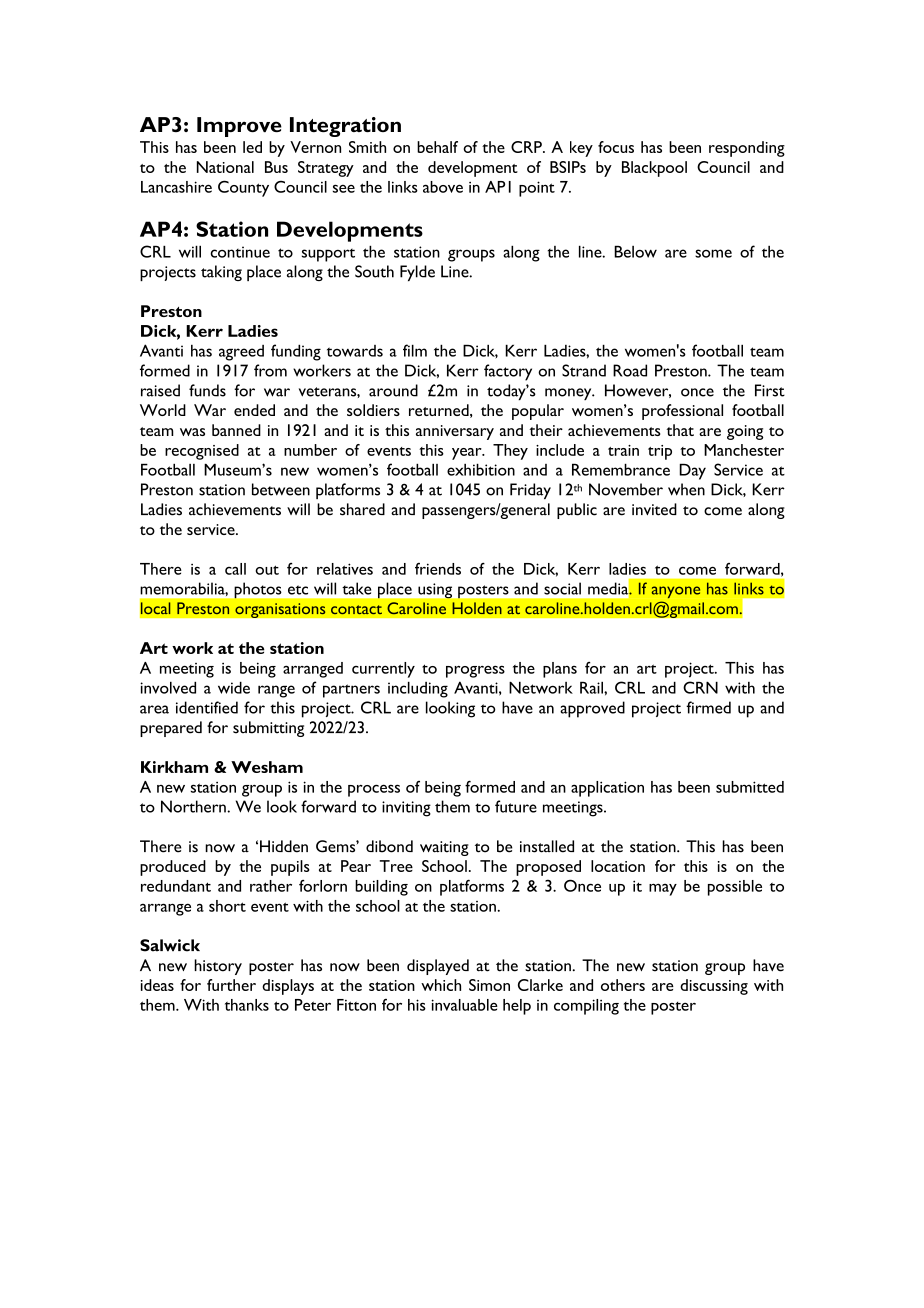 The width and height of the page is (924, 1308). I want to click on which, so click(441, 985).
